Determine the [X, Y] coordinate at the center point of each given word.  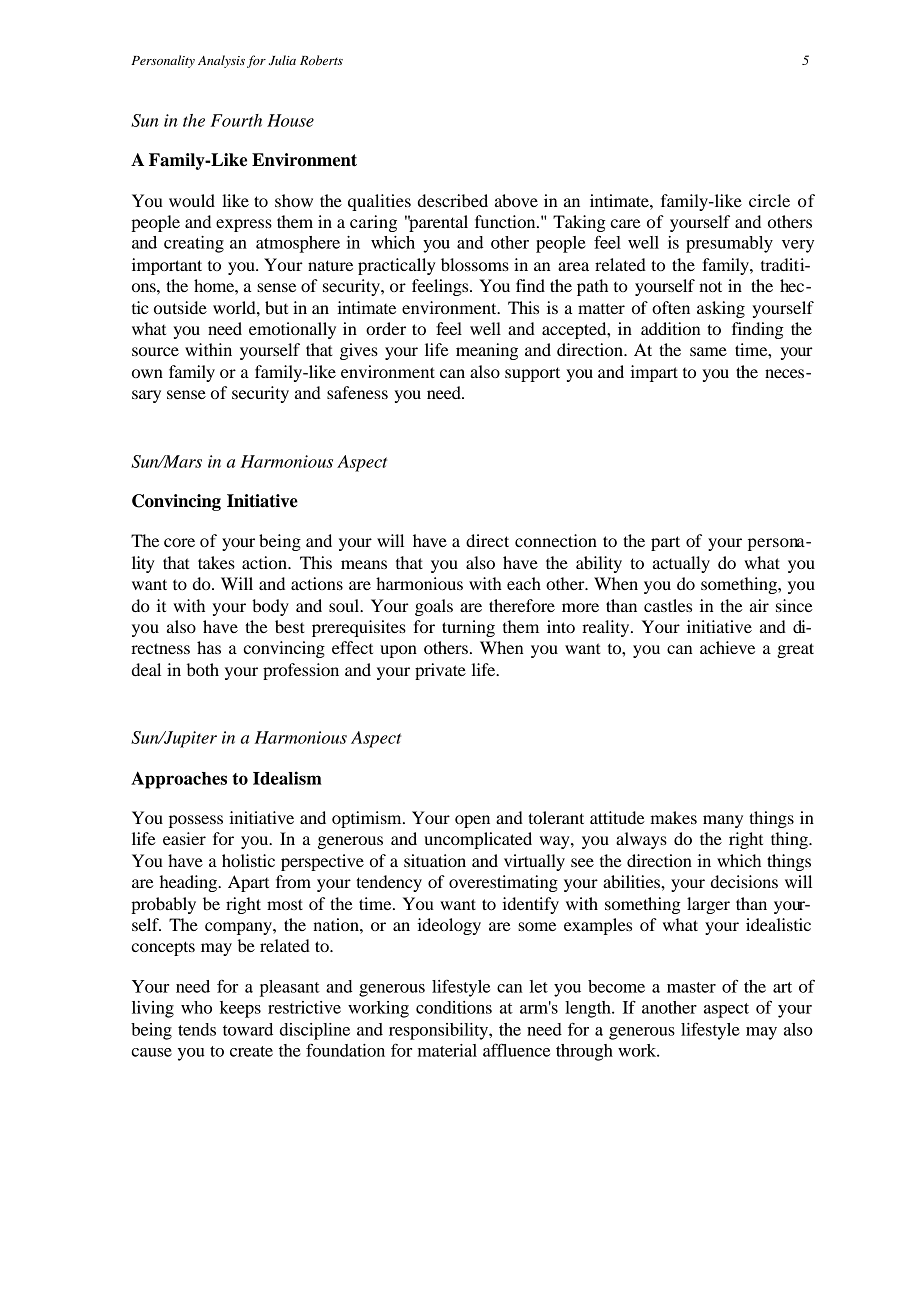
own [147, 373]
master [691, 987]
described [453, 200]
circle [769, 200]
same [708, 351]
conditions [454, 1007]
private [440, 671]
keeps [240, 1009]
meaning [487, 351]
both [203, 669]
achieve [727, 647]
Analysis [221, 61]
